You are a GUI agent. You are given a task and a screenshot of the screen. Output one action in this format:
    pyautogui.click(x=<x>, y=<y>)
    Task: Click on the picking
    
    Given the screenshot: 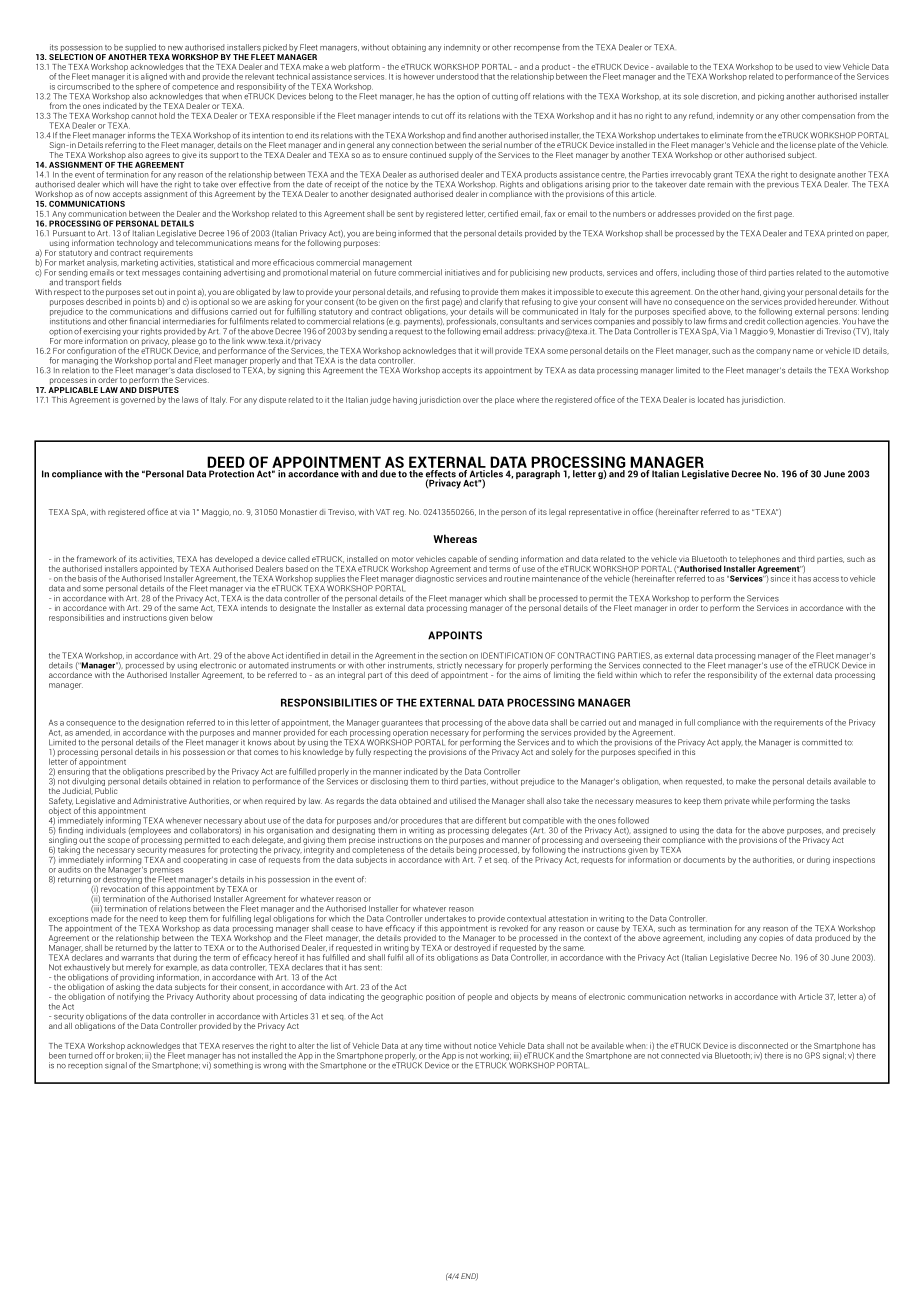 What is the action you would take?
    pyautogui.click(x=771, y=97)
